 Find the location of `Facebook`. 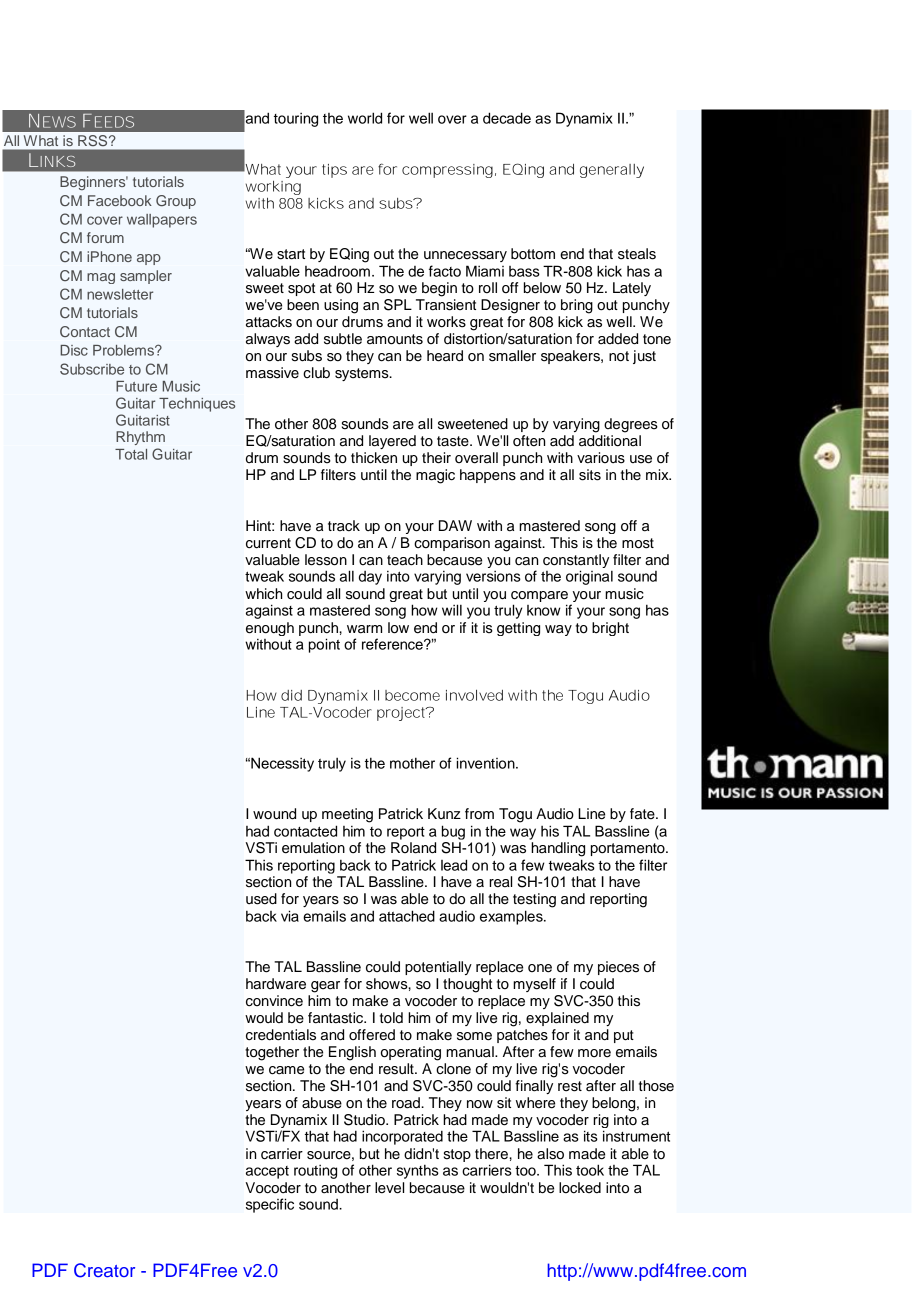

Facebook is located at coordinates (120, 200).
